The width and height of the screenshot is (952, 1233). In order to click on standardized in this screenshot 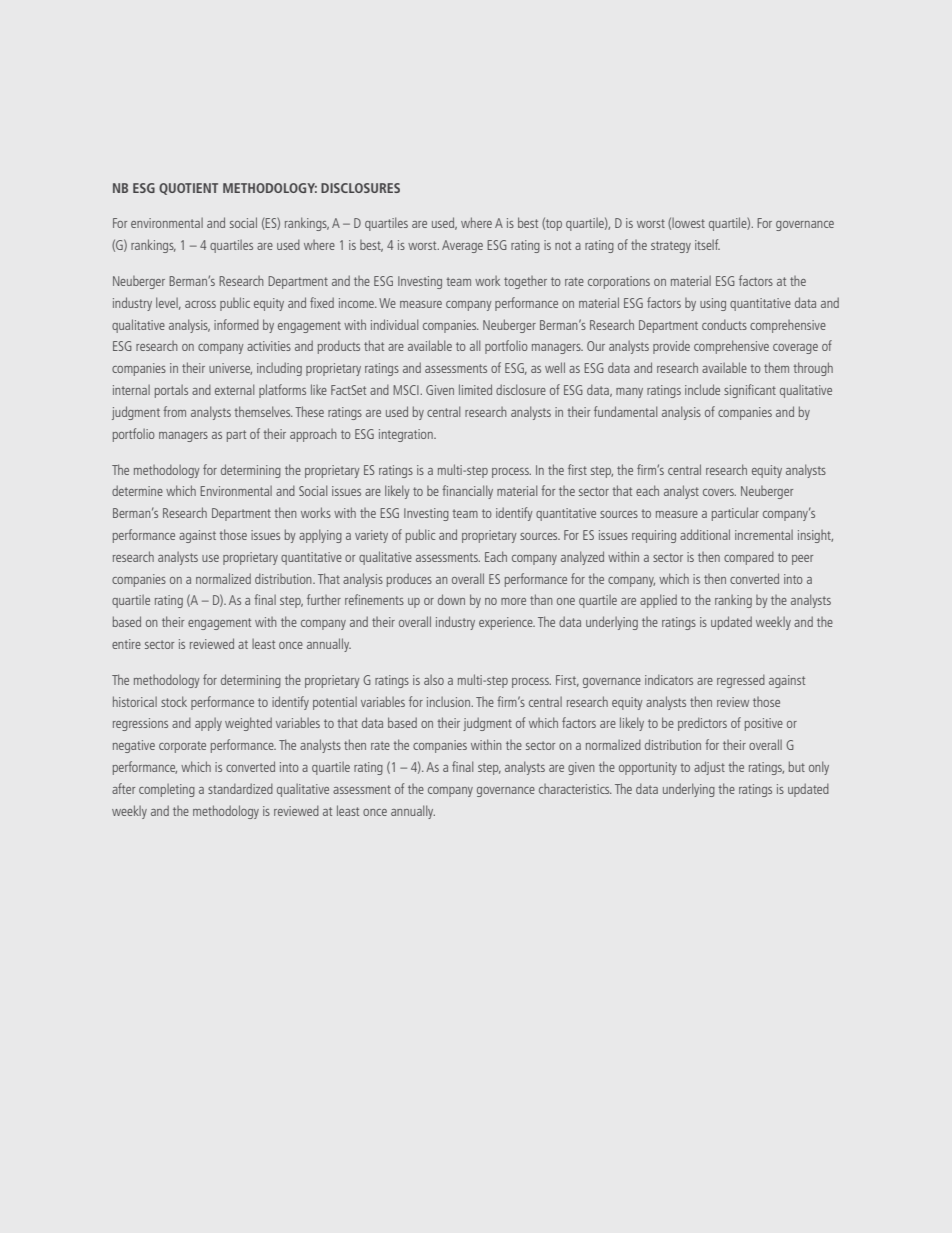, I will do `click(240, 788)`.
